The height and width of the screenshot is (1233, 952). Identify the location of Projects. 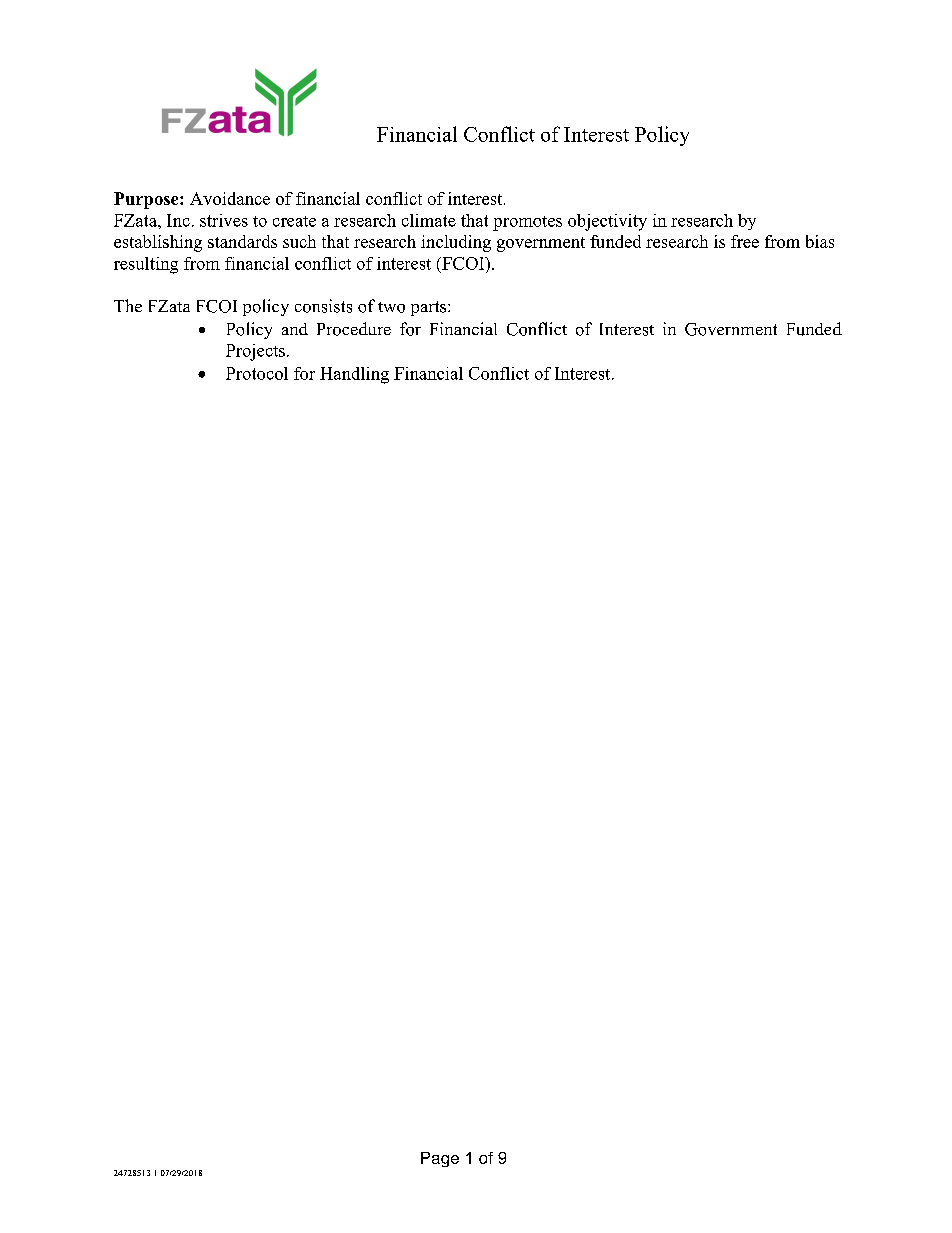
(255, 352).
